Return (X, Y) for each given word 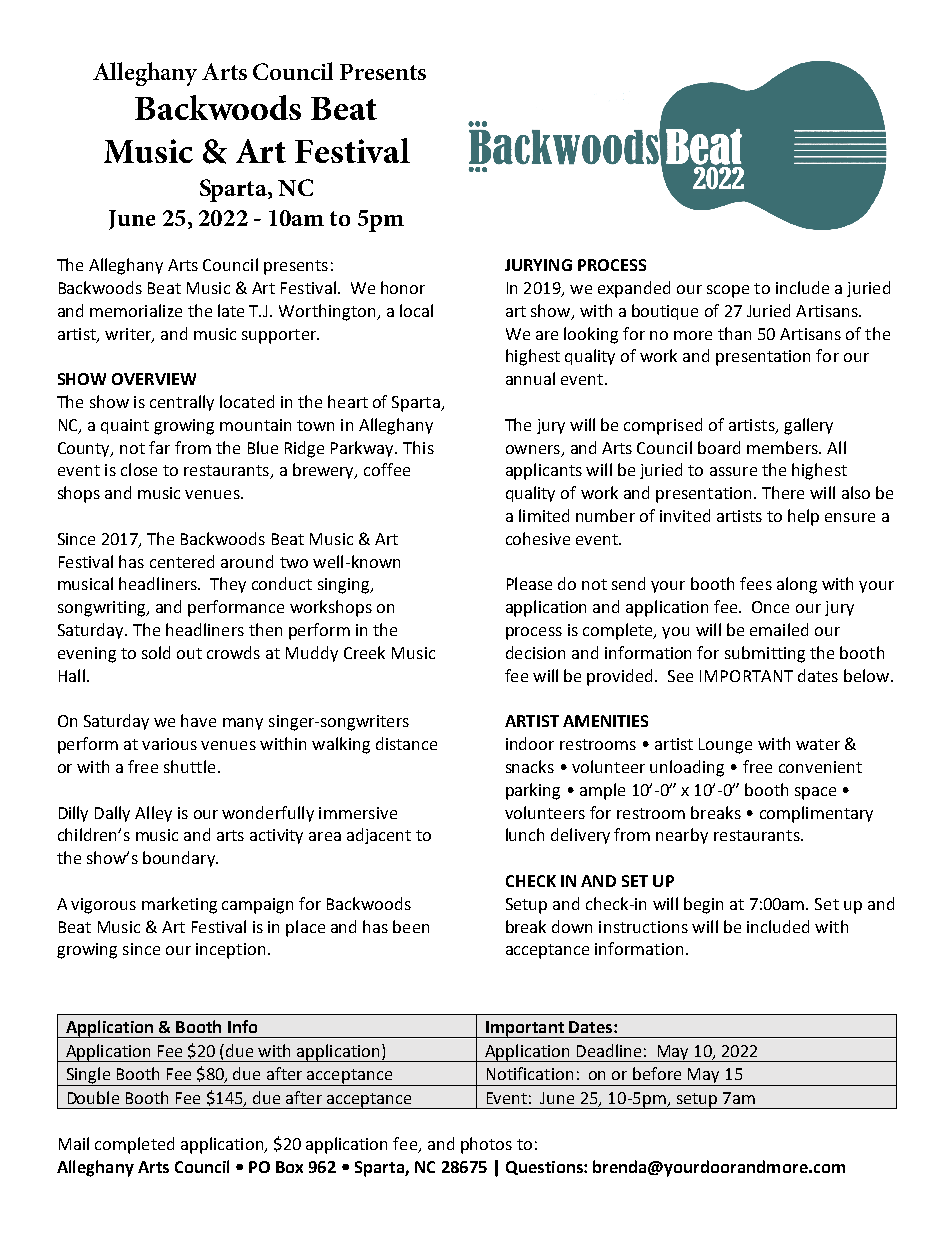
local (416, 310)
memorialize (136, 310)
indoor (530, 743)
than (734, 333)
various (169, 744)
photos (486, 1145)
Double (93, 1097)
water (818, 744)
